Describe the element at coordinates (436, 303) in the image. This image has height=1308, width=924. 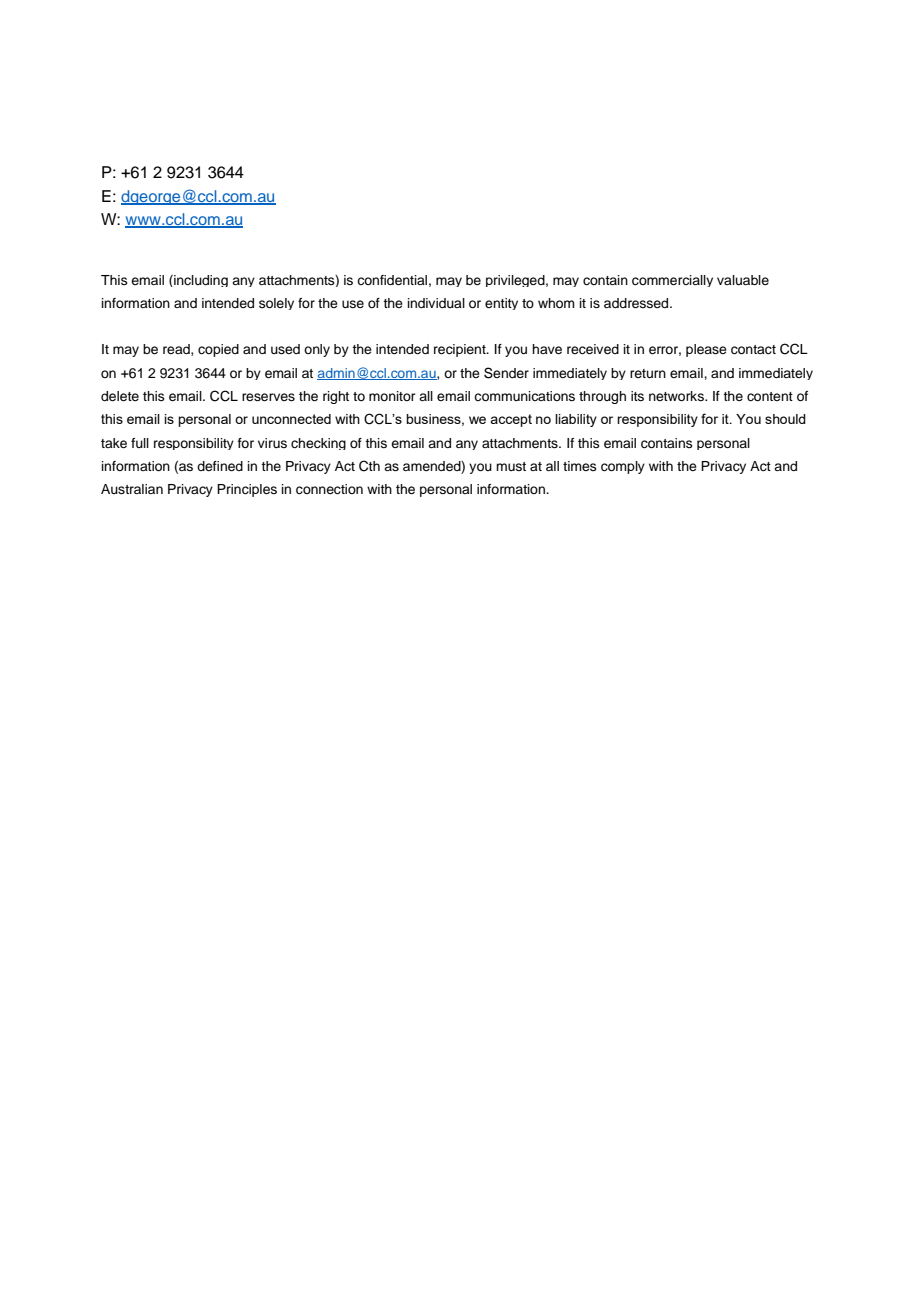
I see `individual` at that location.
